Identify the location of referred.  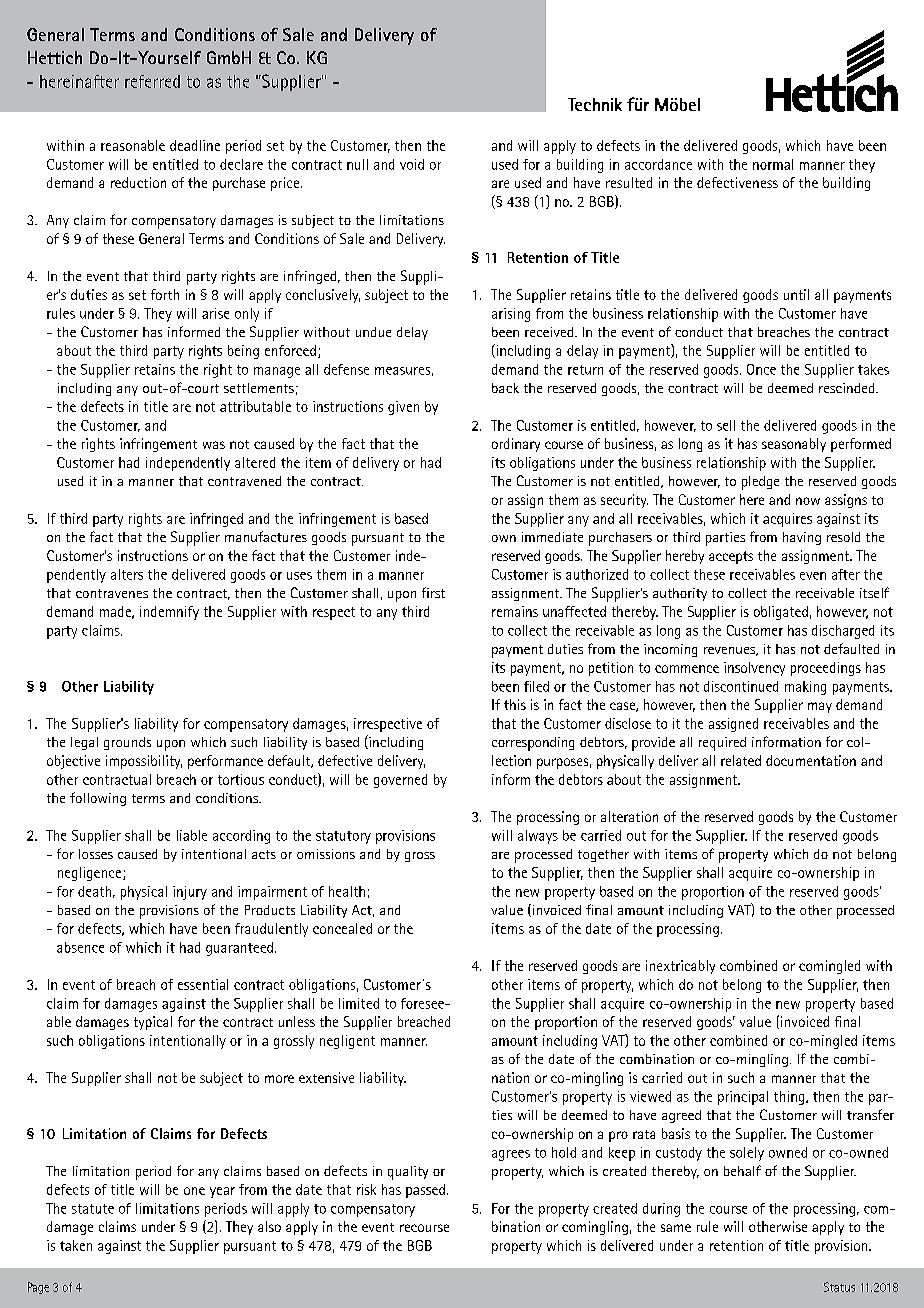
(152, 81).
